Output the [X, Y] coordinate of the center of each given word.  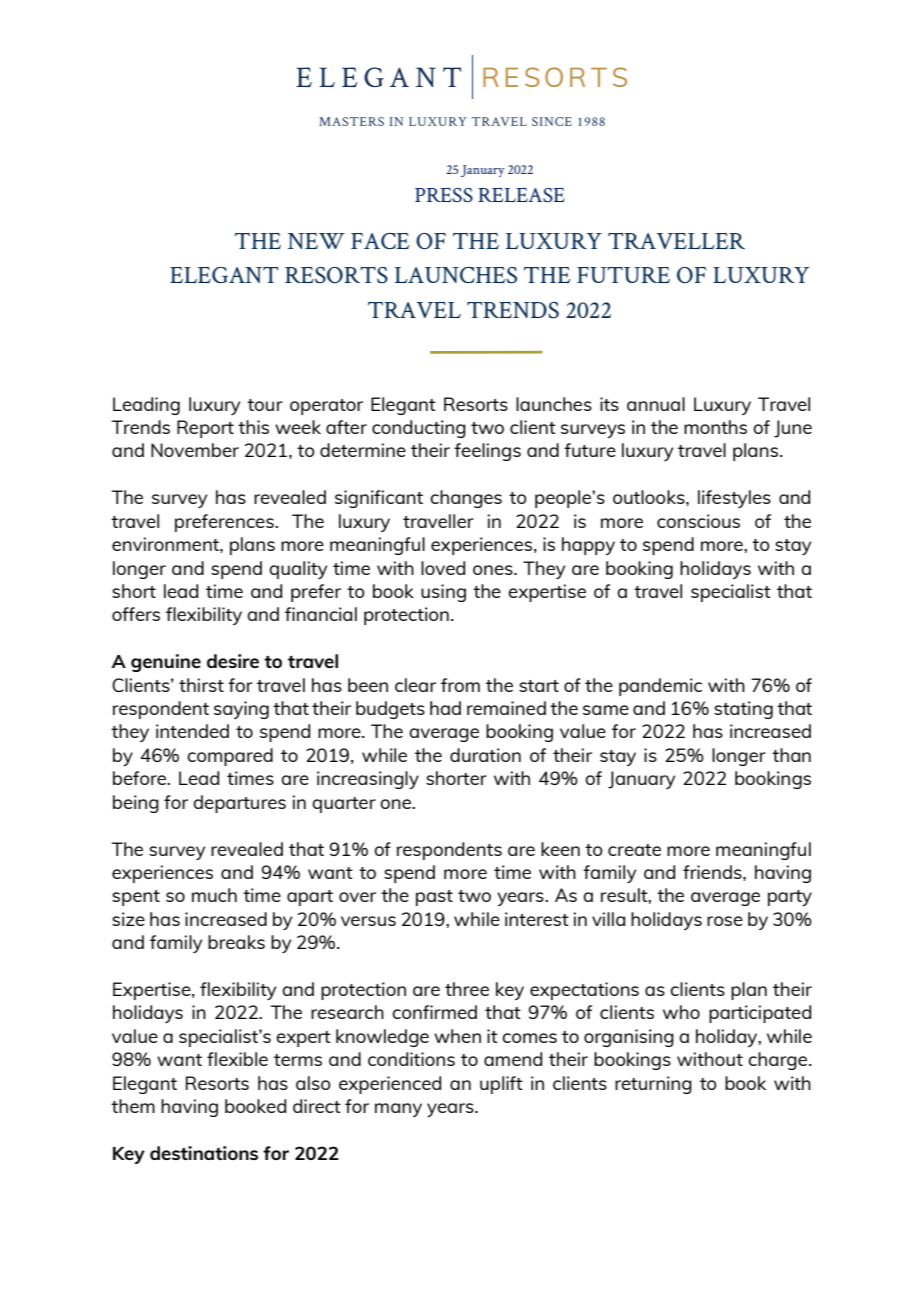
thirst [201, 685]
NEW [316, 241]
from [460, 685]
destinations [204, 1153]
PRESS [444, 195]
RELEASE [521, 195]
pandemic [660, 687]
